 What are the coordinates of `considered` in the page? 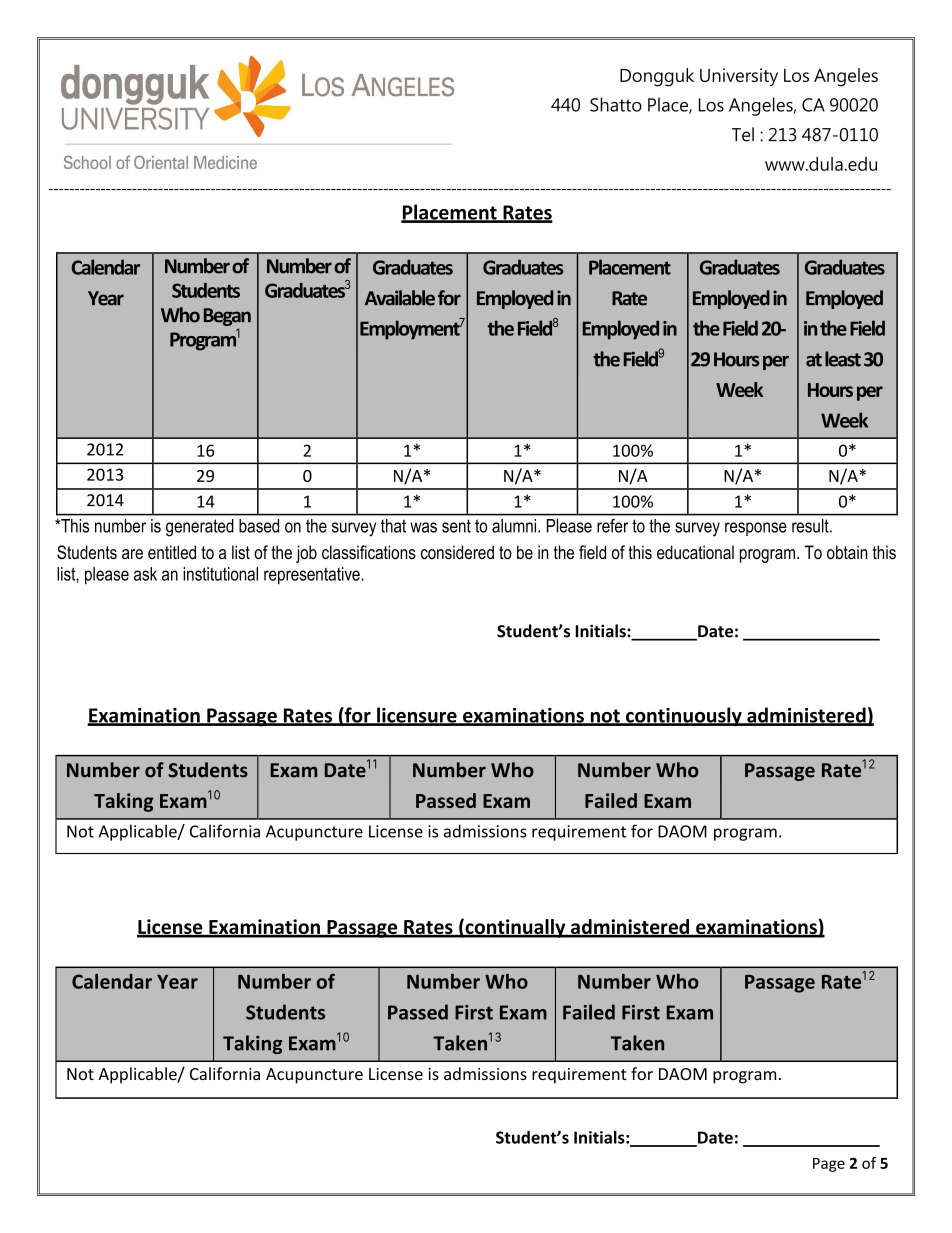 It's located at (457, 552).
